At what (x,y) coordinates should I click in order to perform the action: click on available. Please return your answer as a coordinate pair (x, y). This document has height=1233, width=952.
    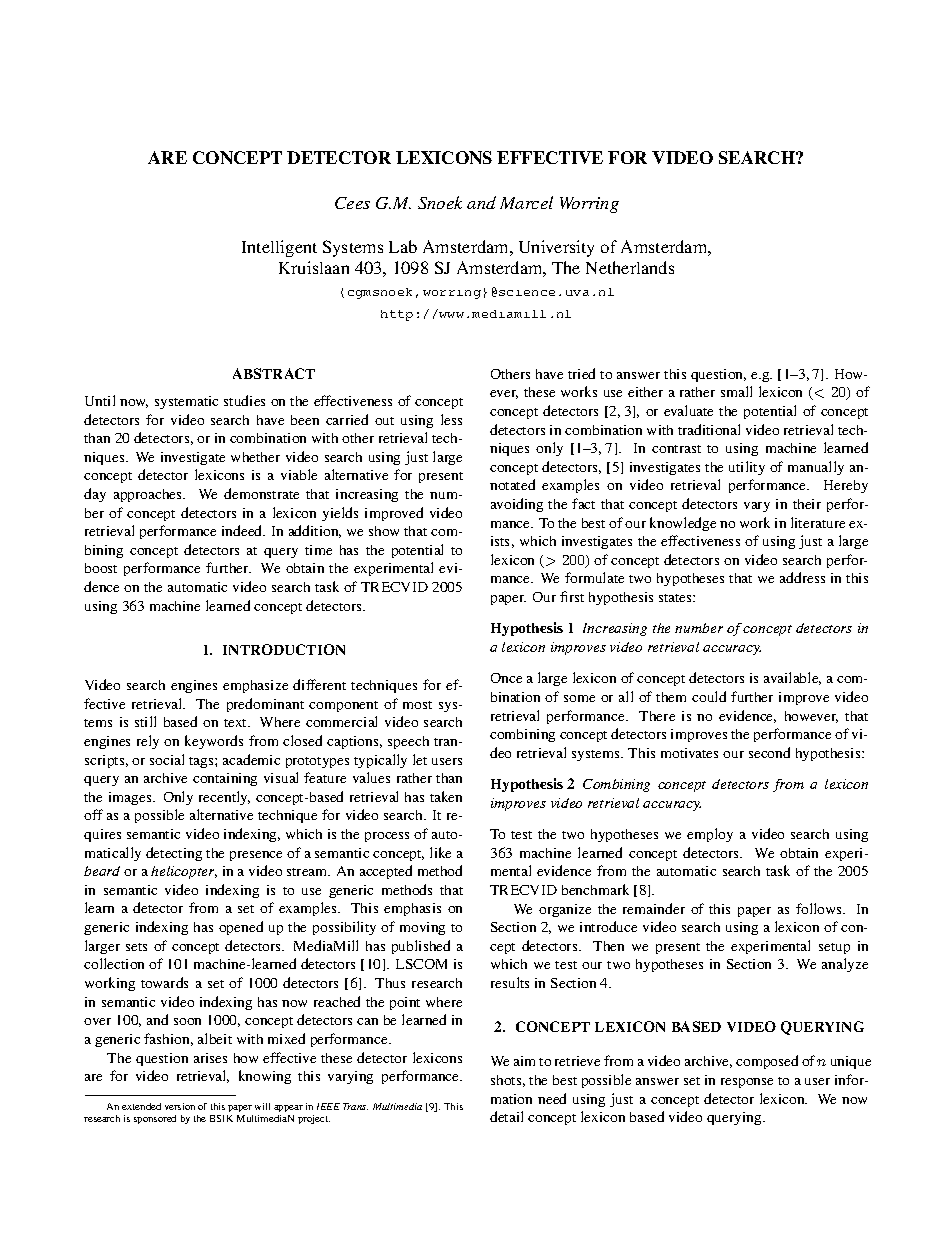
    Looking at the image, I should click on (792, 678).
